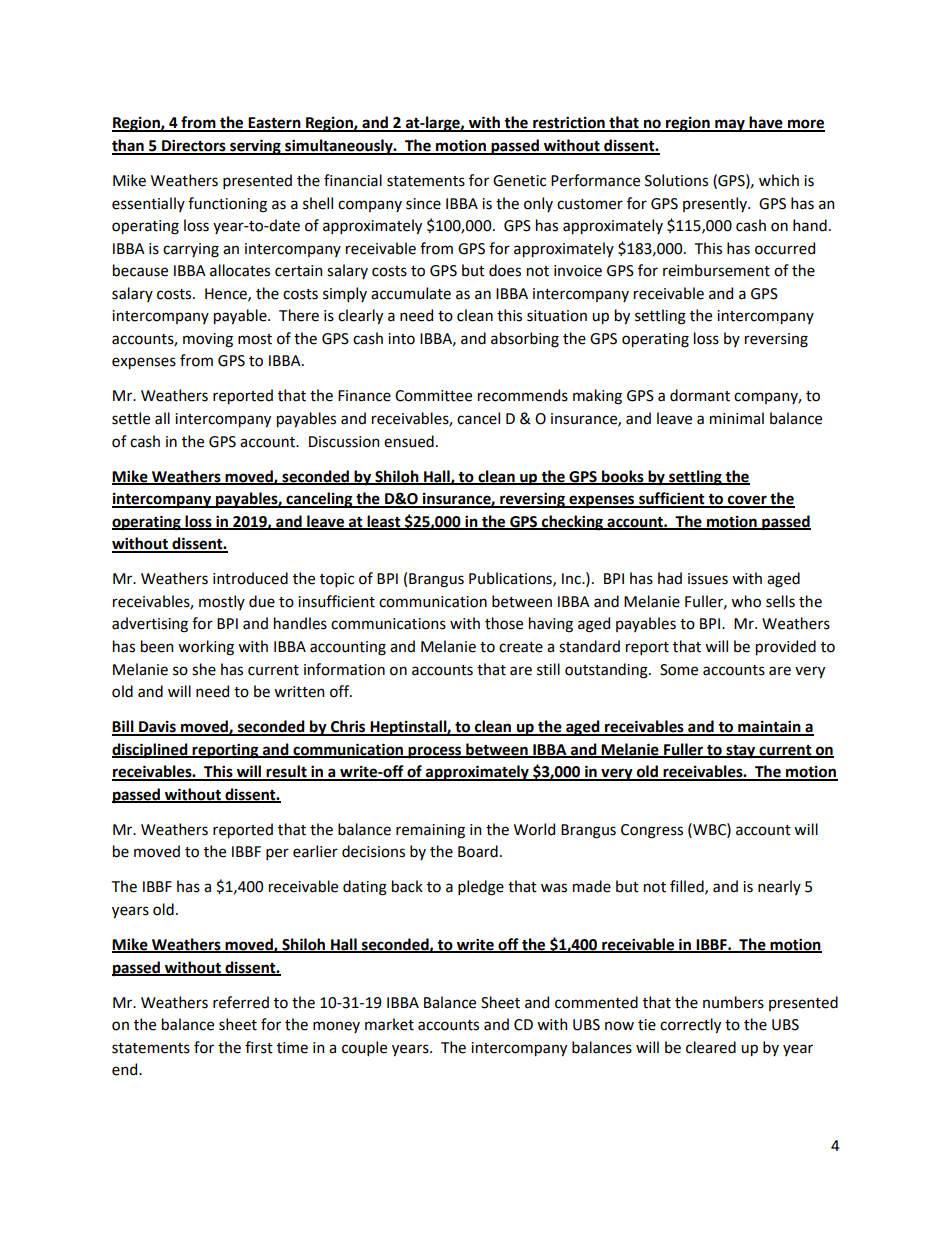 This image has height=1233, width=952. What do you see at coordinates (389, 1024) in the image?
I see `market` at bounding box center [389, 1024].
